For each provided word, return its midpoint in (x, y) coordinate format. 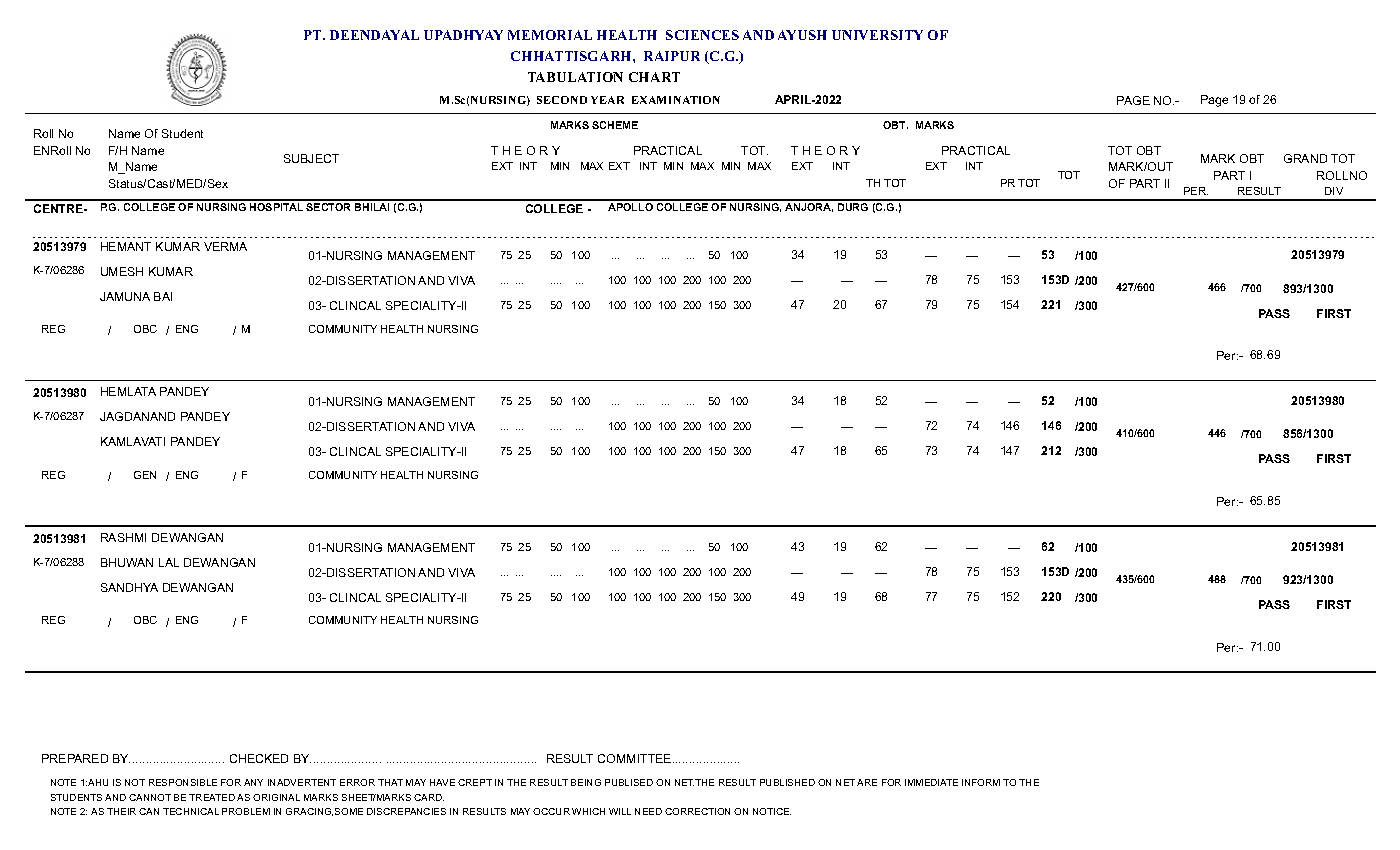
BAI (163, 296)
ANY (253, 782)
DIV (1334, 191)
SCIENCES (702, 35)
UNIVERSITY (877, 35)
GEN (145, 475)
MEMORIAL (550, 35)
